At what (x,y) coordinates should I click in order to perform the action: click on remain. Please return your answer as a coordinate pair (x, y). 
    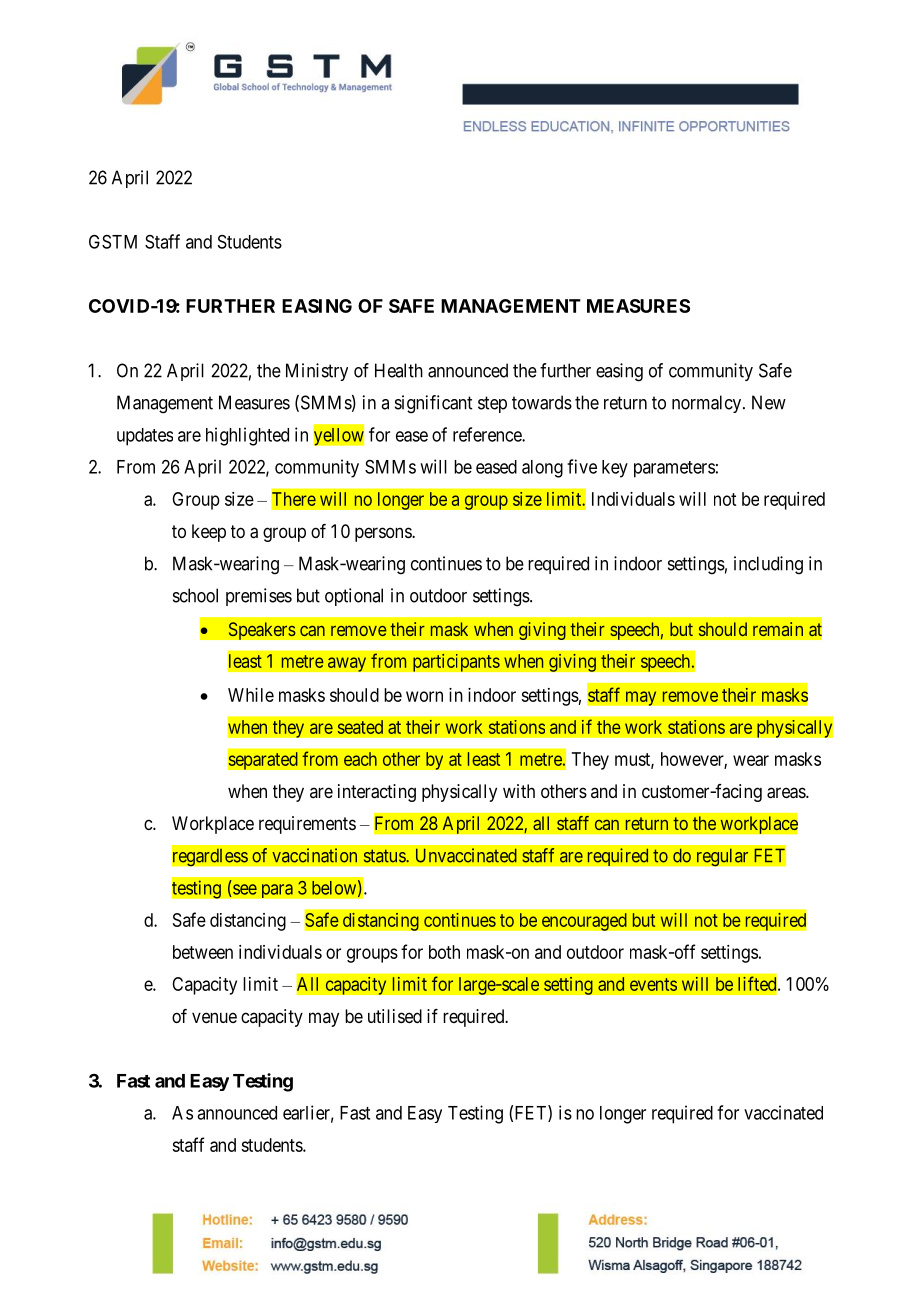
    Looking at the image, I should click on (778, 629).
